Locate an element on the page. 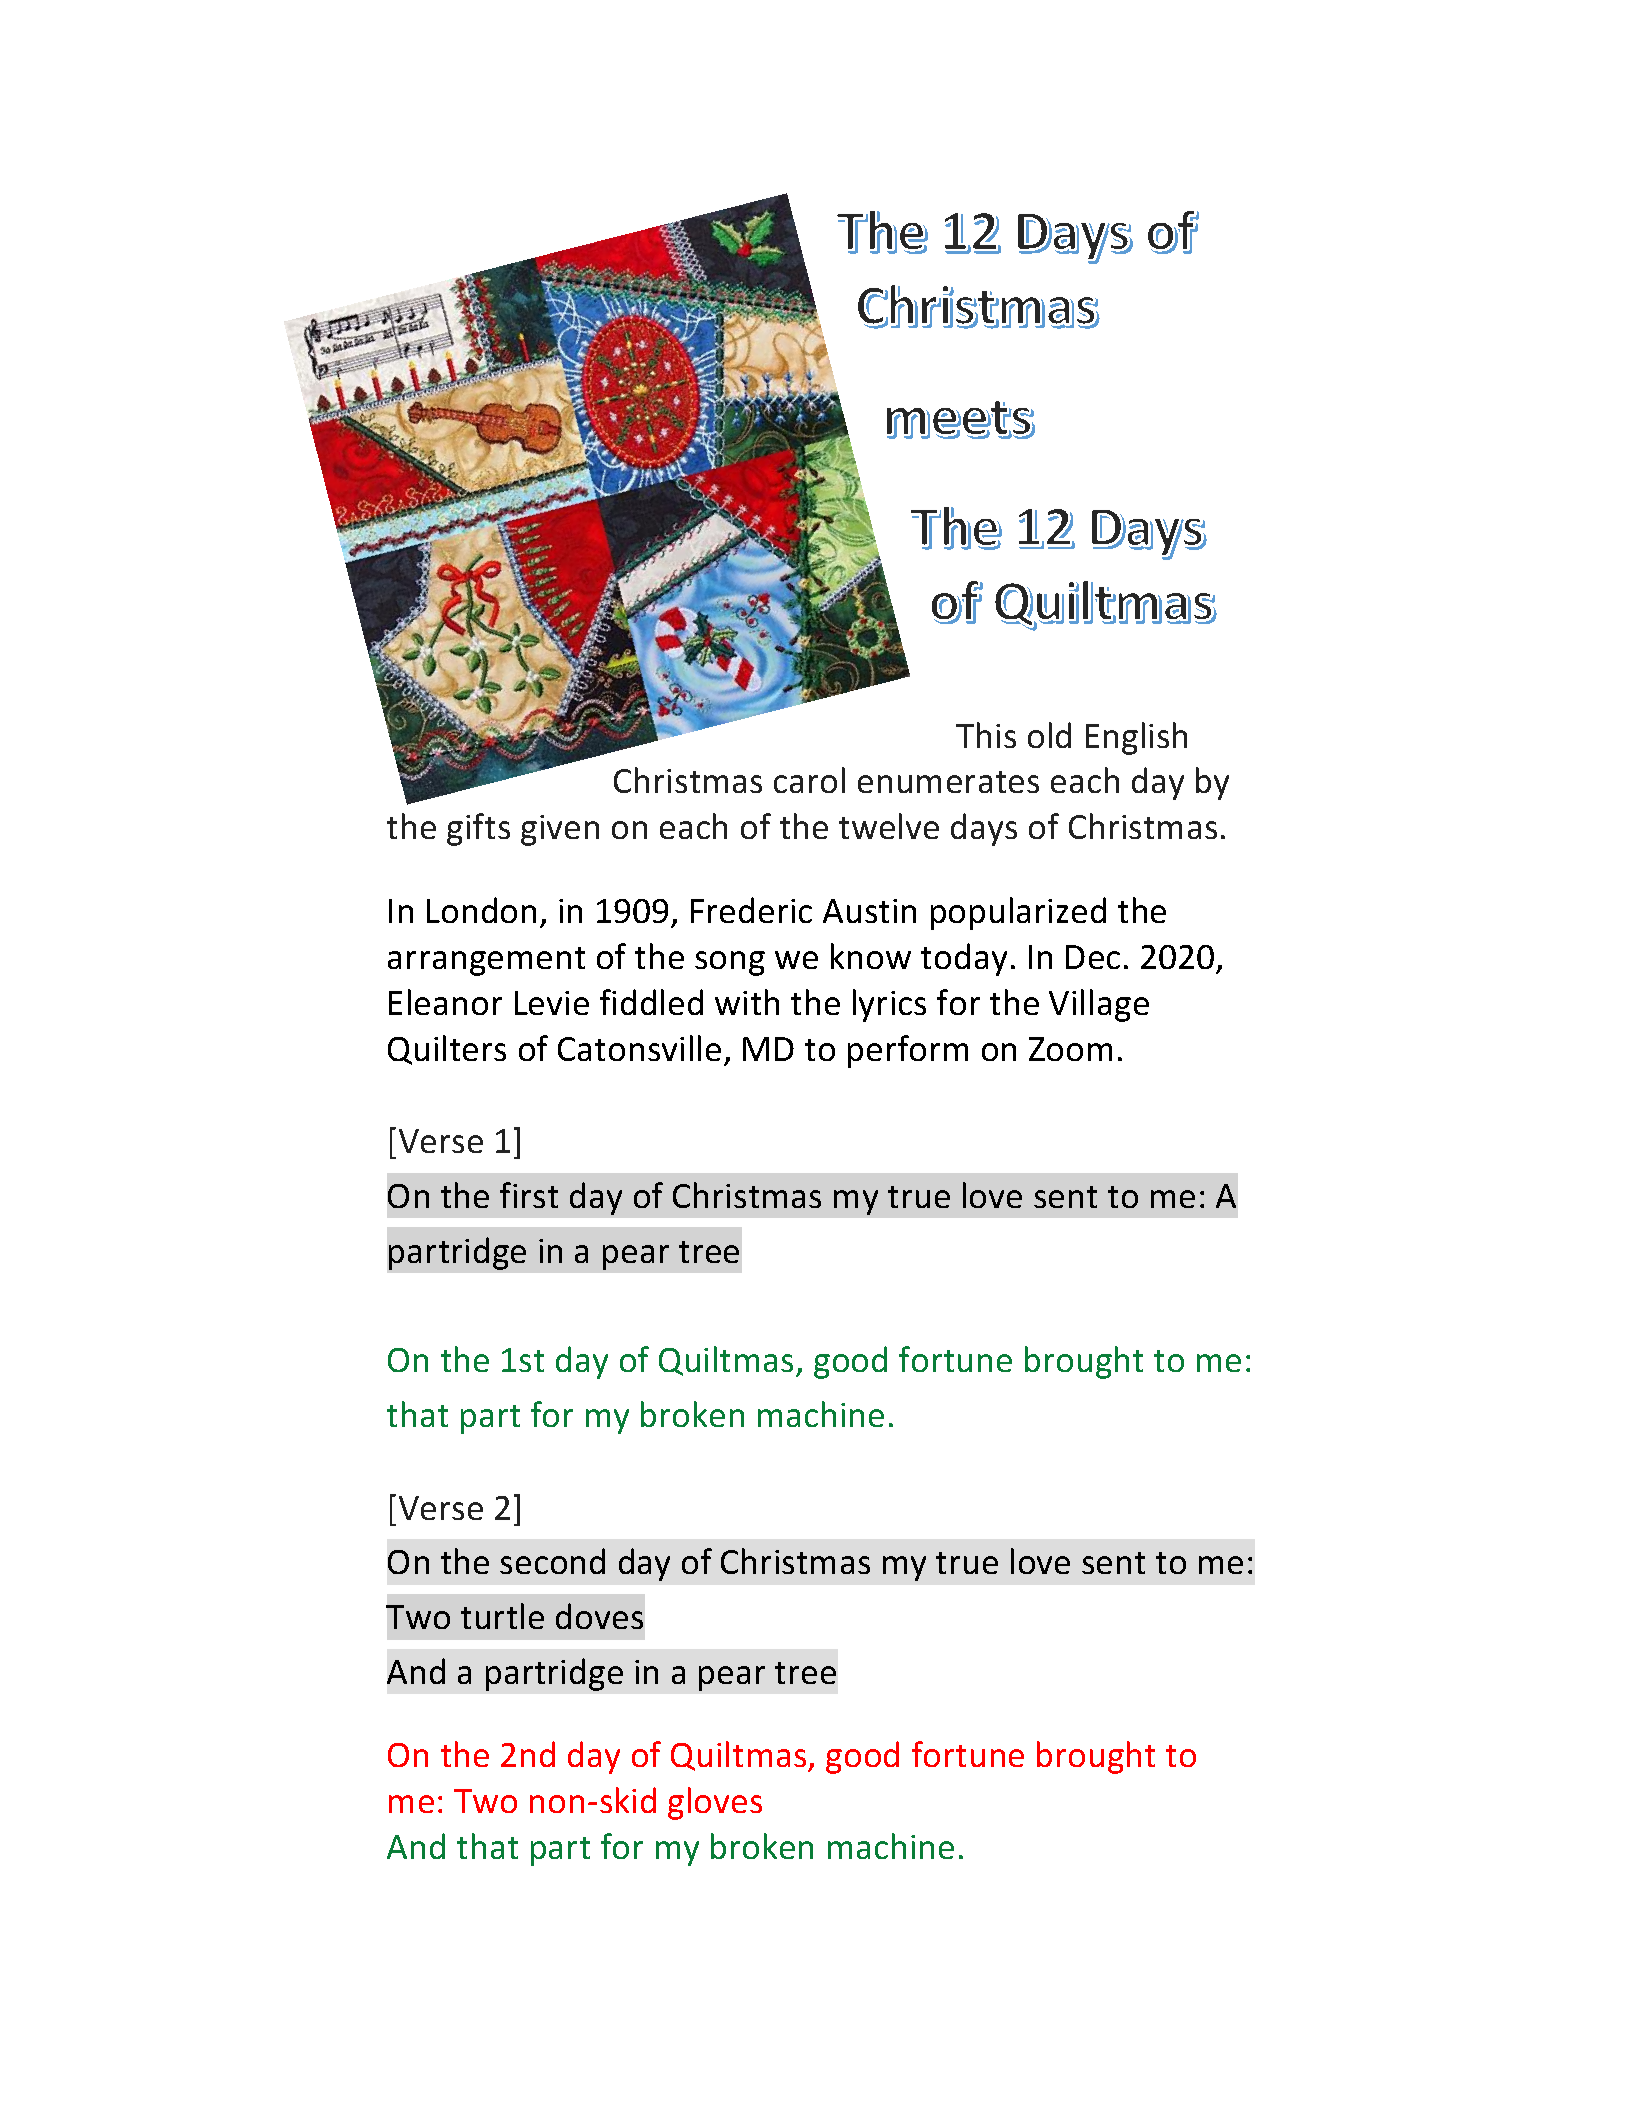 Image resolution: width=1644 pixels, height=2127 pixels. Zoom is located at coordinates (1070, 1049).
